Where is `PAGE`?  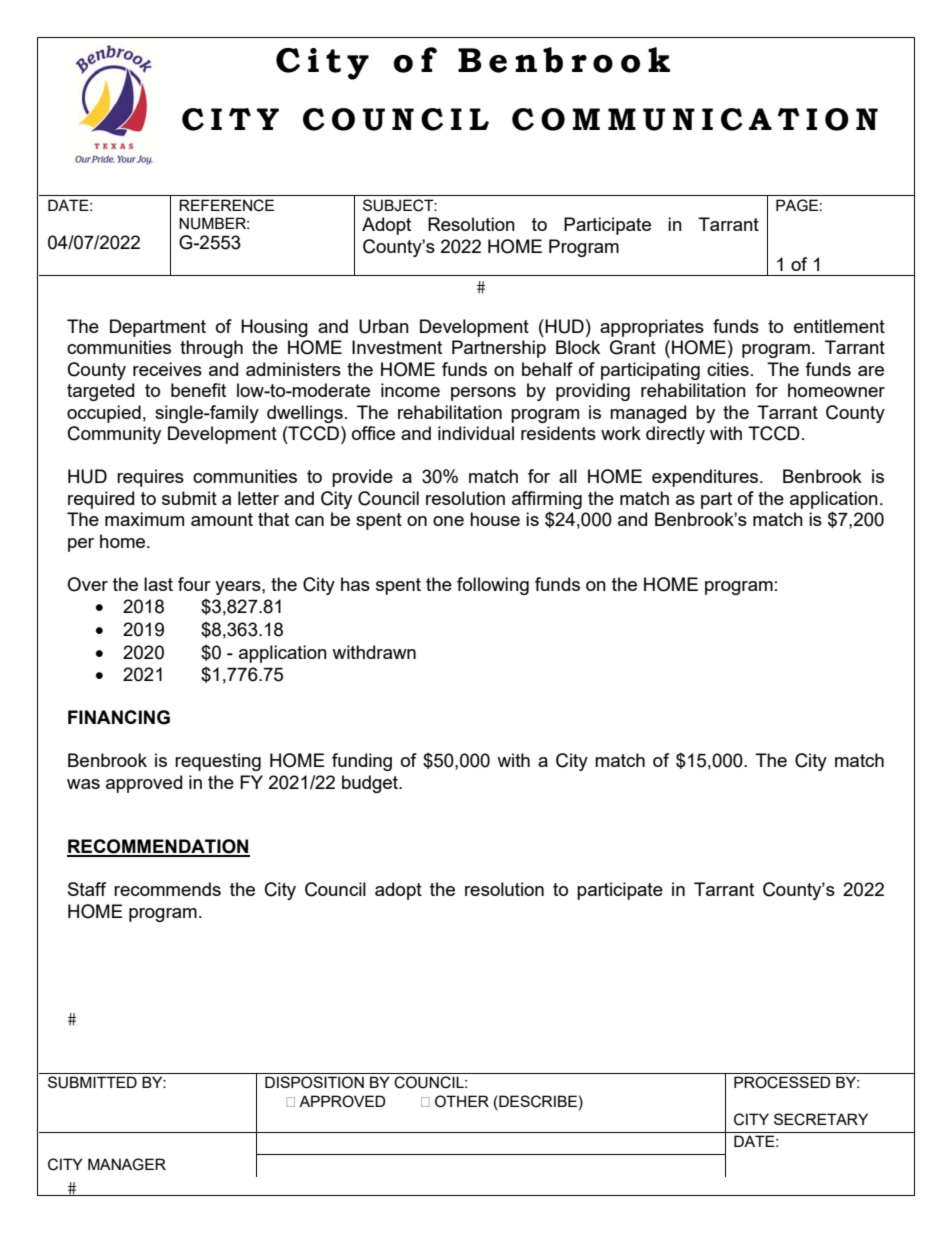
PAGE is located at coordinates (797, 205).
